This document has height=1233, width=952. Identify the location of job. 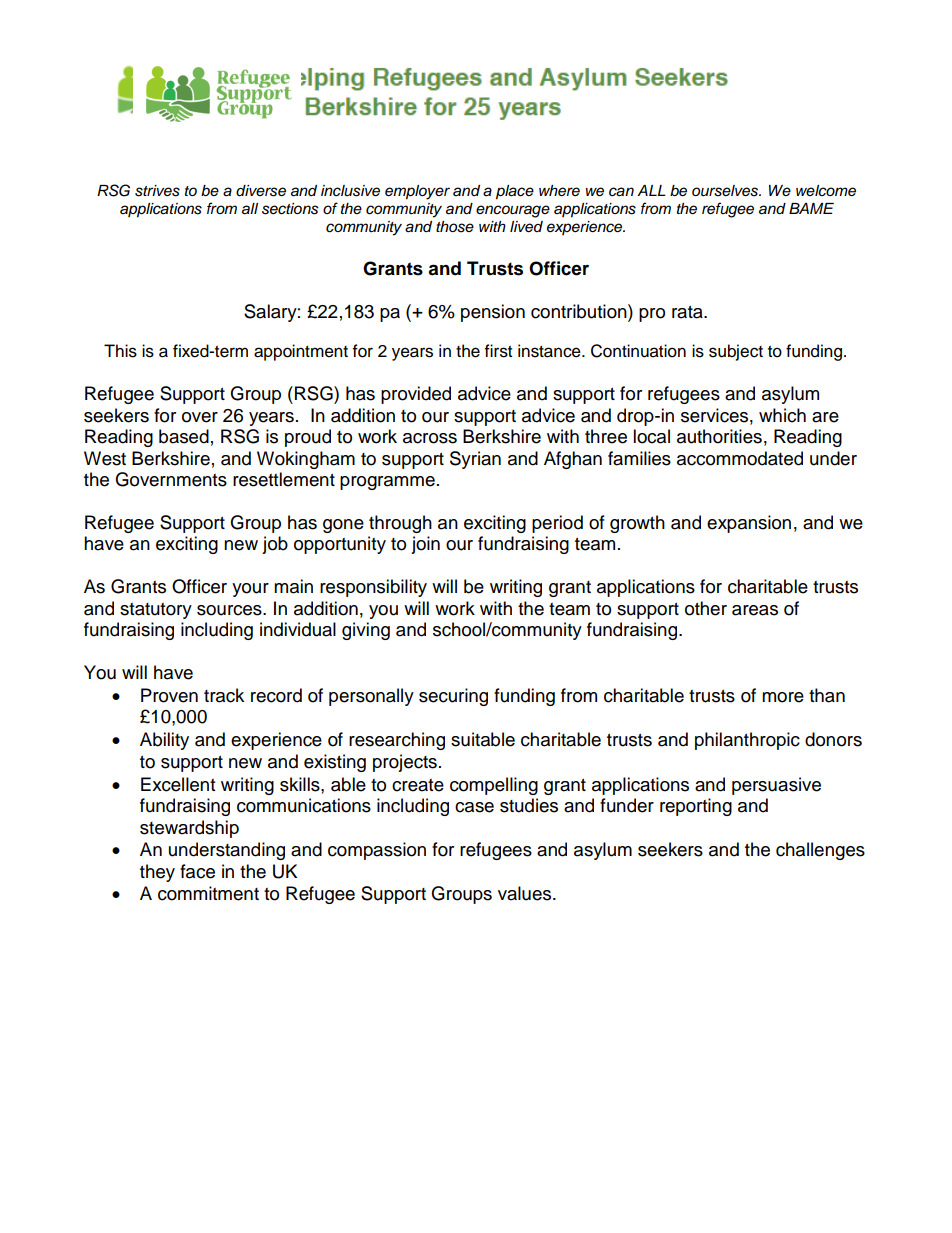
(275, 545).
